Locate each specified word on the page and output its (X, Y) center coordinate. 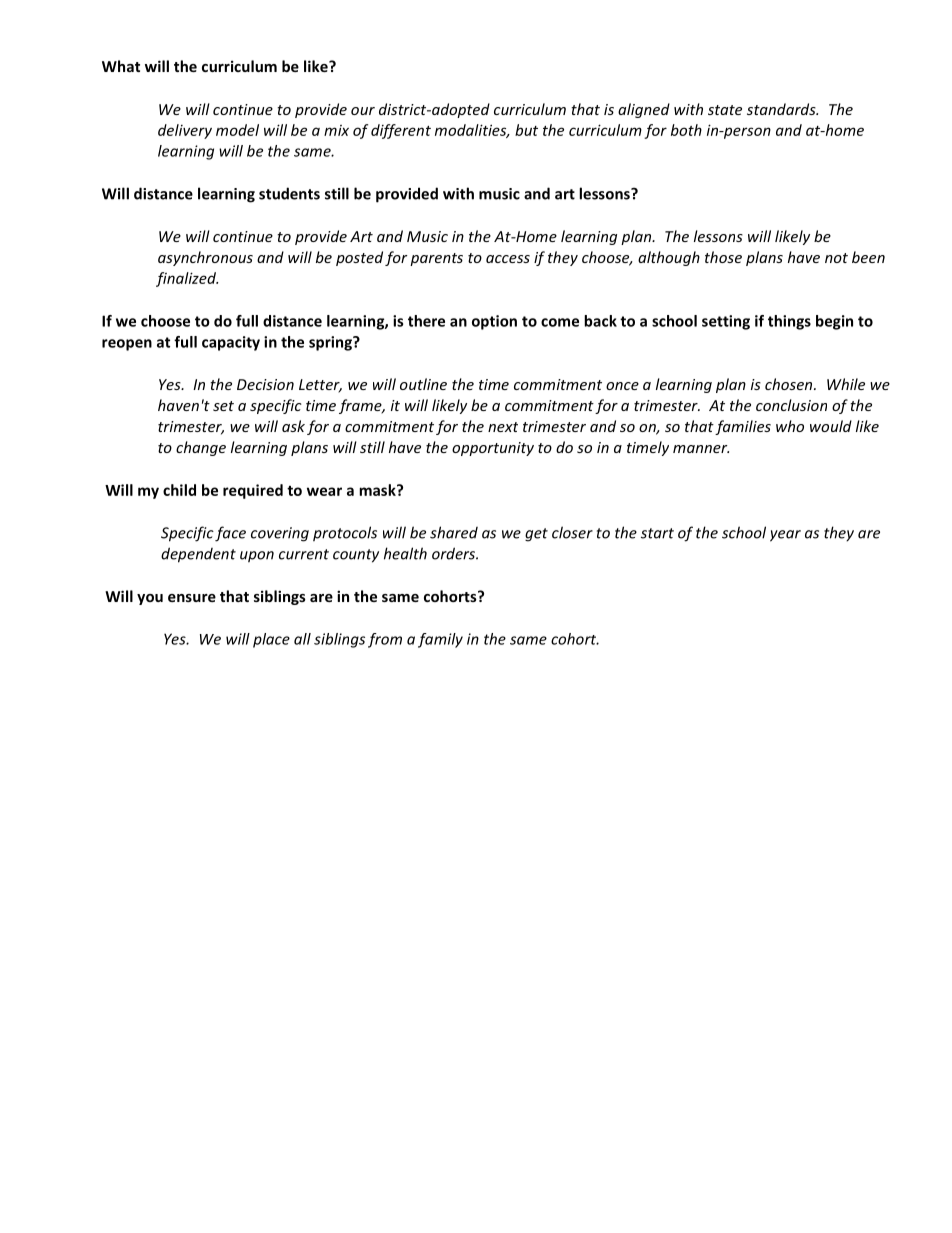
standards (782, 109)
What (121, 66)
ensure (192, 598)
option (494, 322)
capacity (231, 343)
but (526, 130)
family (440, 640)
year (785, 536)
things (789, 322)
